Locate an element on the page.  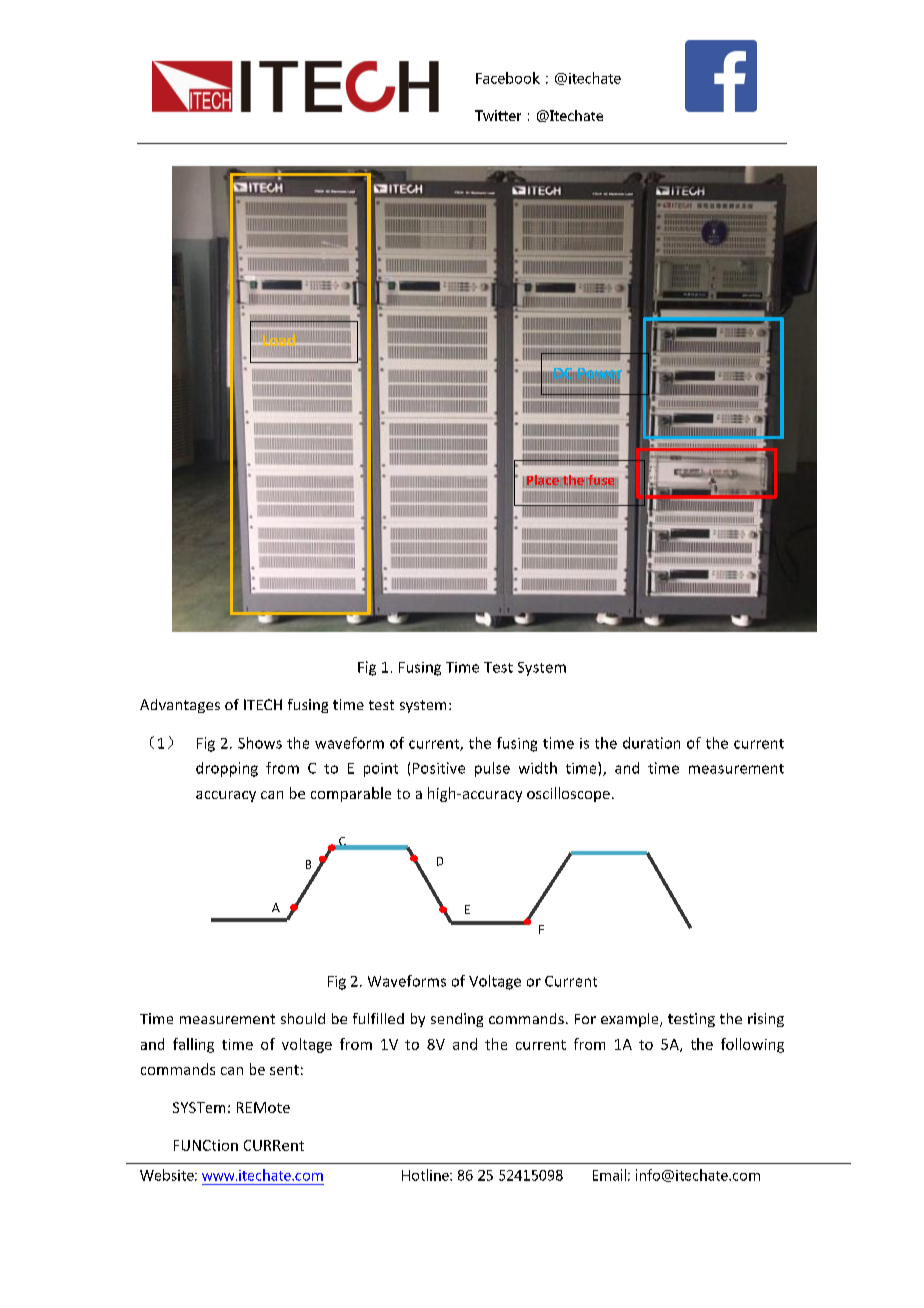
rising is located at coordinates (766, 1020).
